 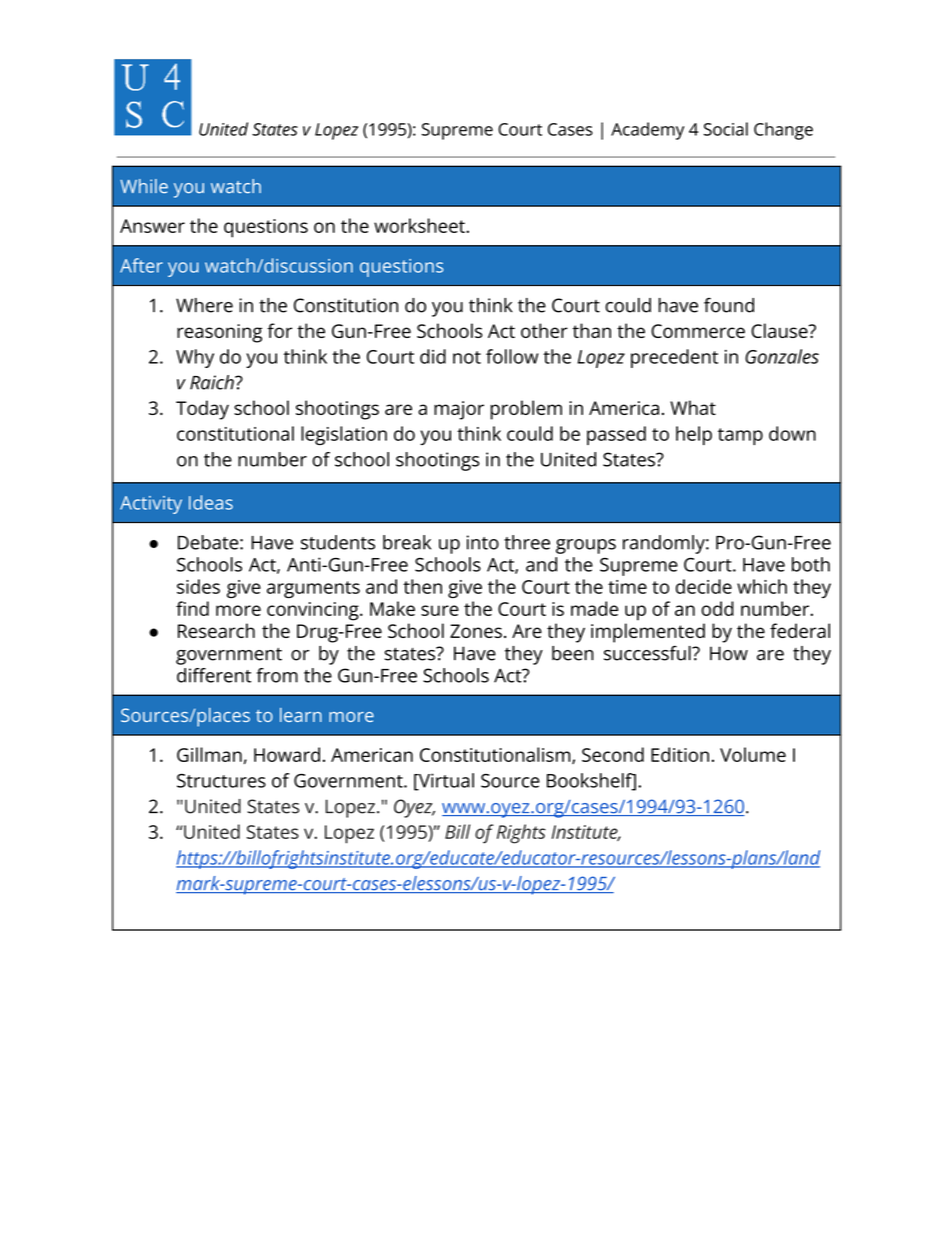 What do you see at coordinates (420, 225) in the screenshot?
I see `worksheet` at bounding box center [420, 225].
